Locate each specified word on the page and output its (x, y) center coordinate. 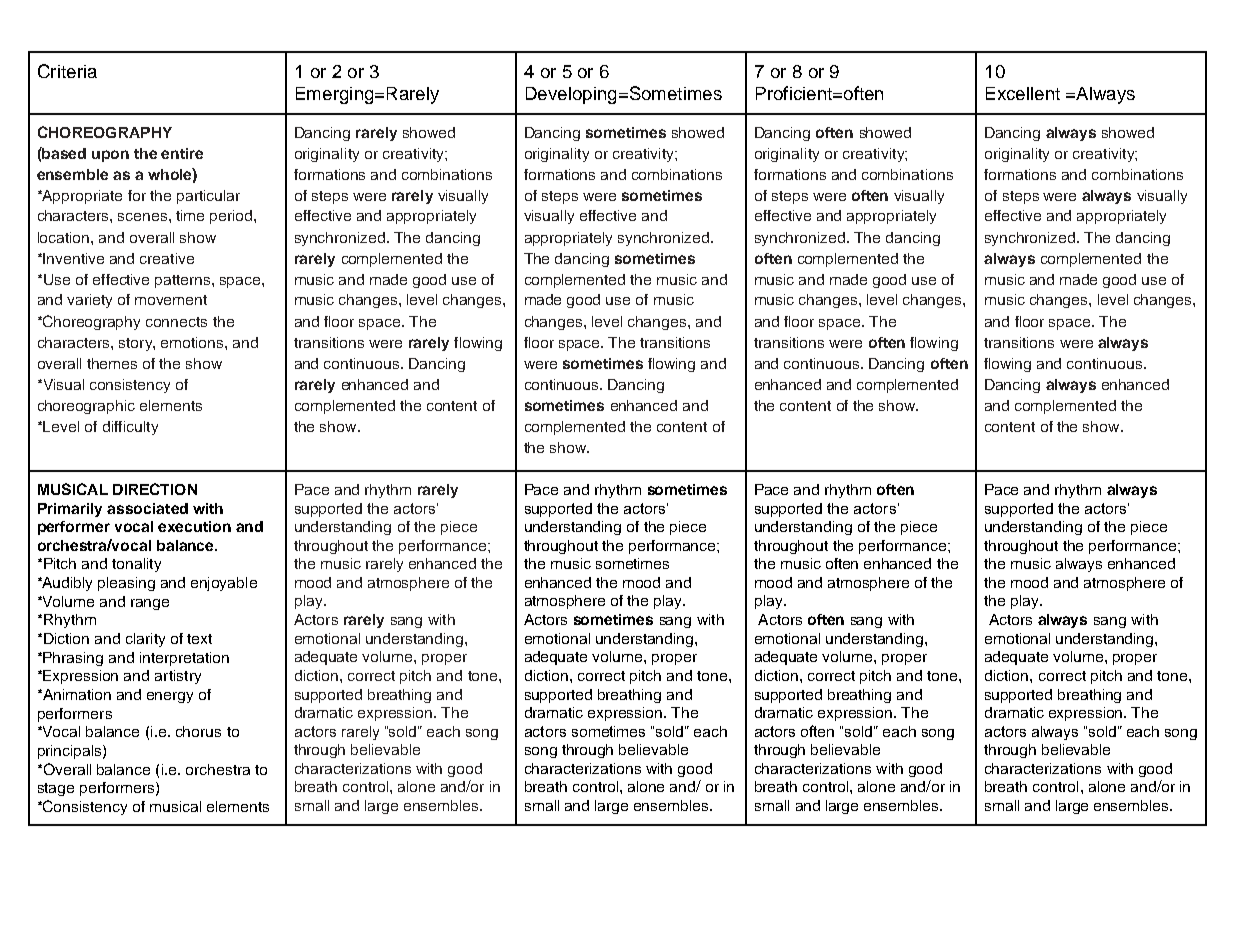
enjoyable (224, 584)
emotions (193, 342)
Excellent (1023, 93)
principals (71, 752)
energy (170, 697)
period (232, 217)
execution (194, 526)
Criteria (67, 71)
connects (176, 322)
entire (182, 153)
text (199, 639)
